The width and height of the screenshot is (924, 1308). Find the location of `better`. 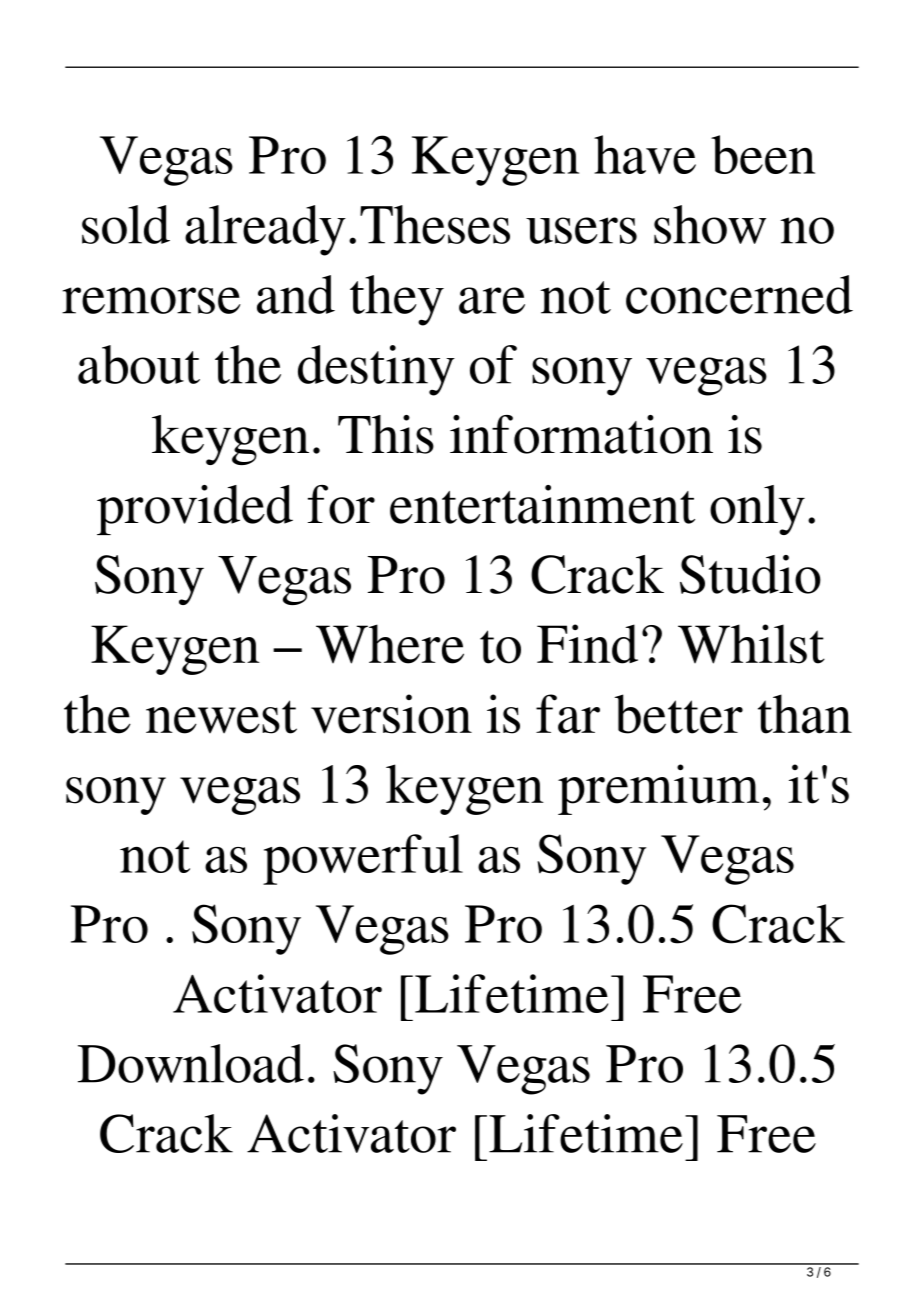

better is located at coordinates (679, 714).
